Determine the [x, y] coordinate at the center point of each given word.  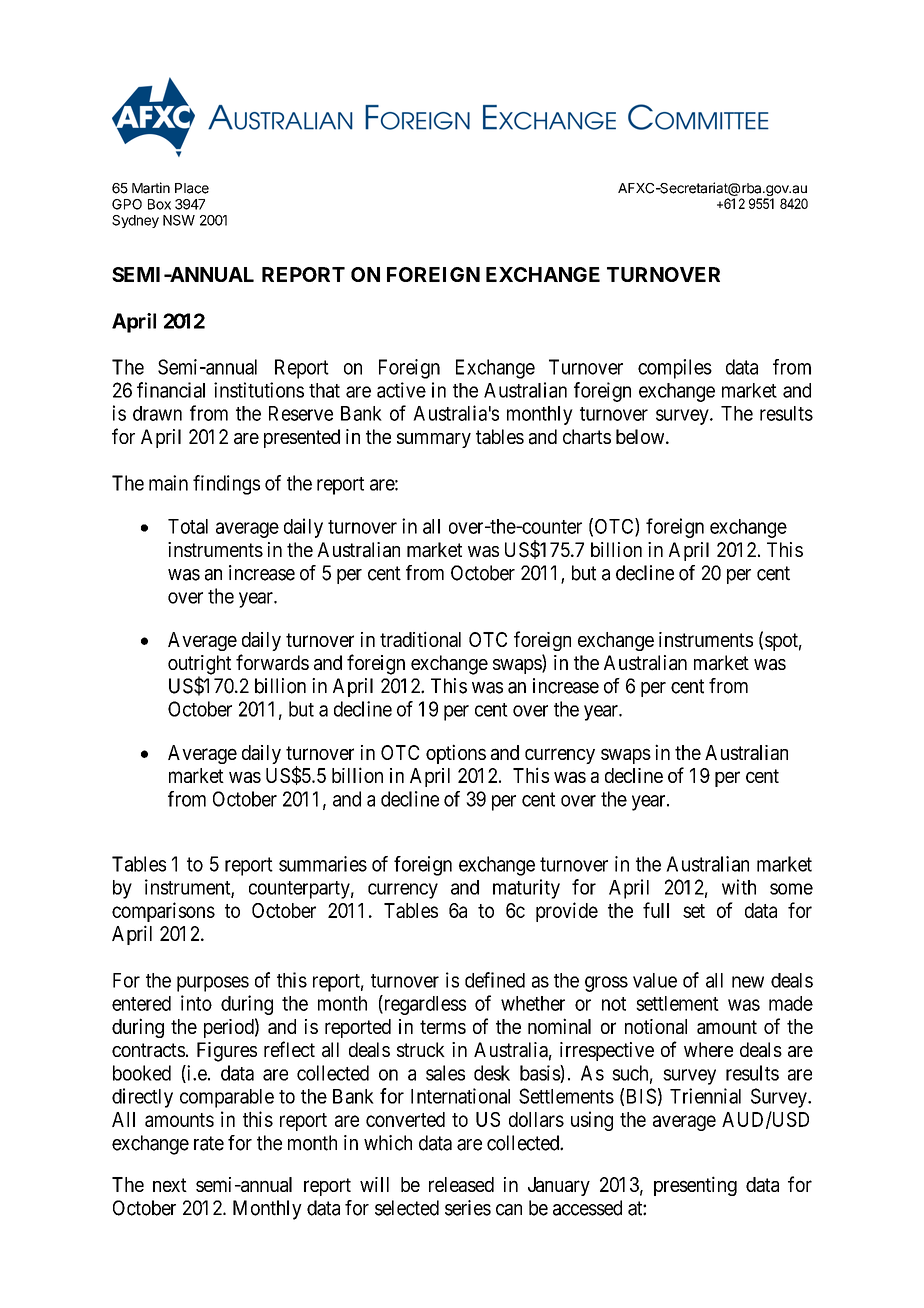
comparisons [163, 912]
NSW [179, 220]
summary [434, 440]
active [401, 390]
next [170, 1185]
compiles [675, 369]
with [739, 887]
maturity [526, 889]
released [461, 1184]
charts [587, 437]
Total [188, 526]
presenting [695, 1186]
